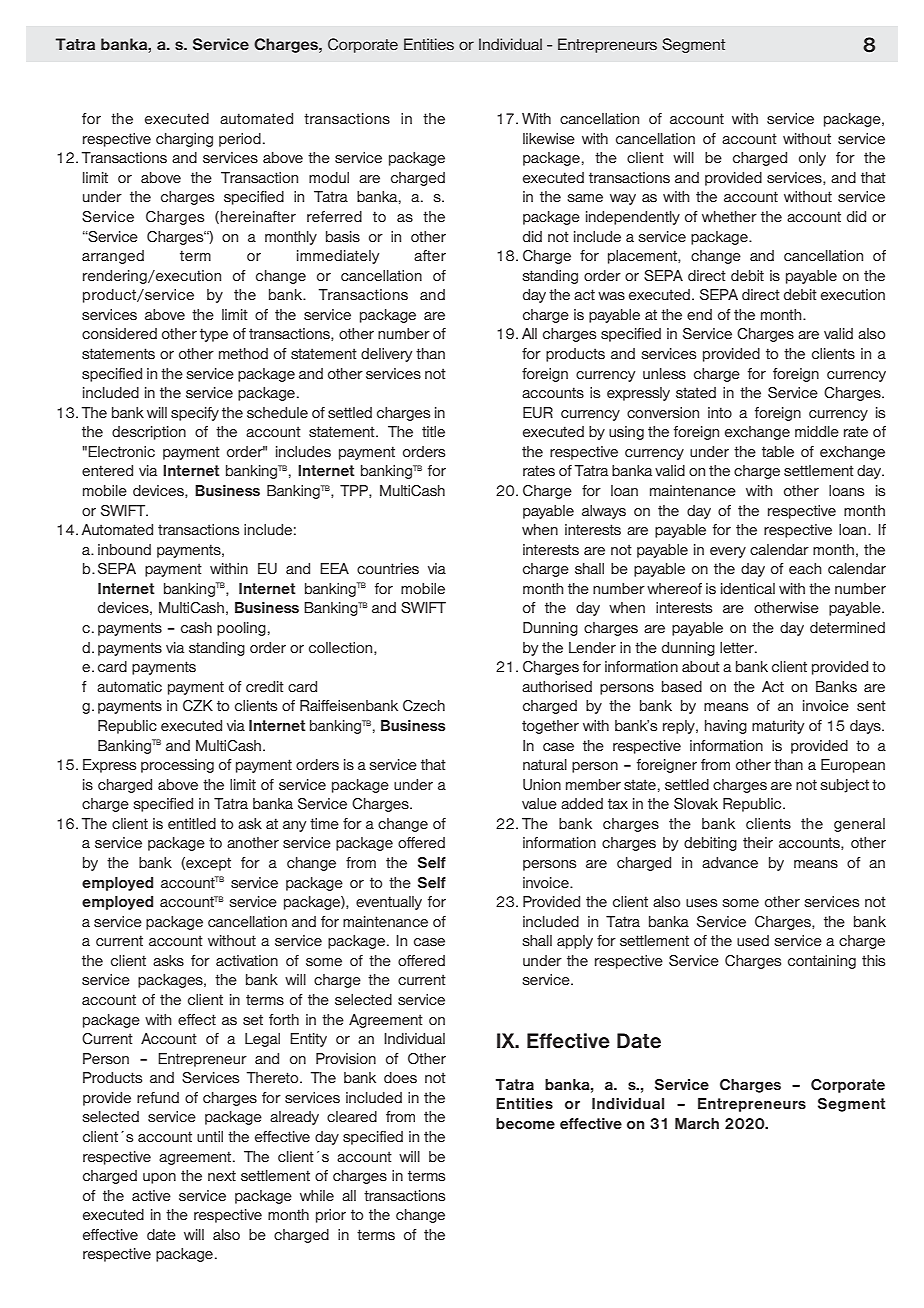 The image size is (924, 1308). I want to click on next, so click(222, 1175).
